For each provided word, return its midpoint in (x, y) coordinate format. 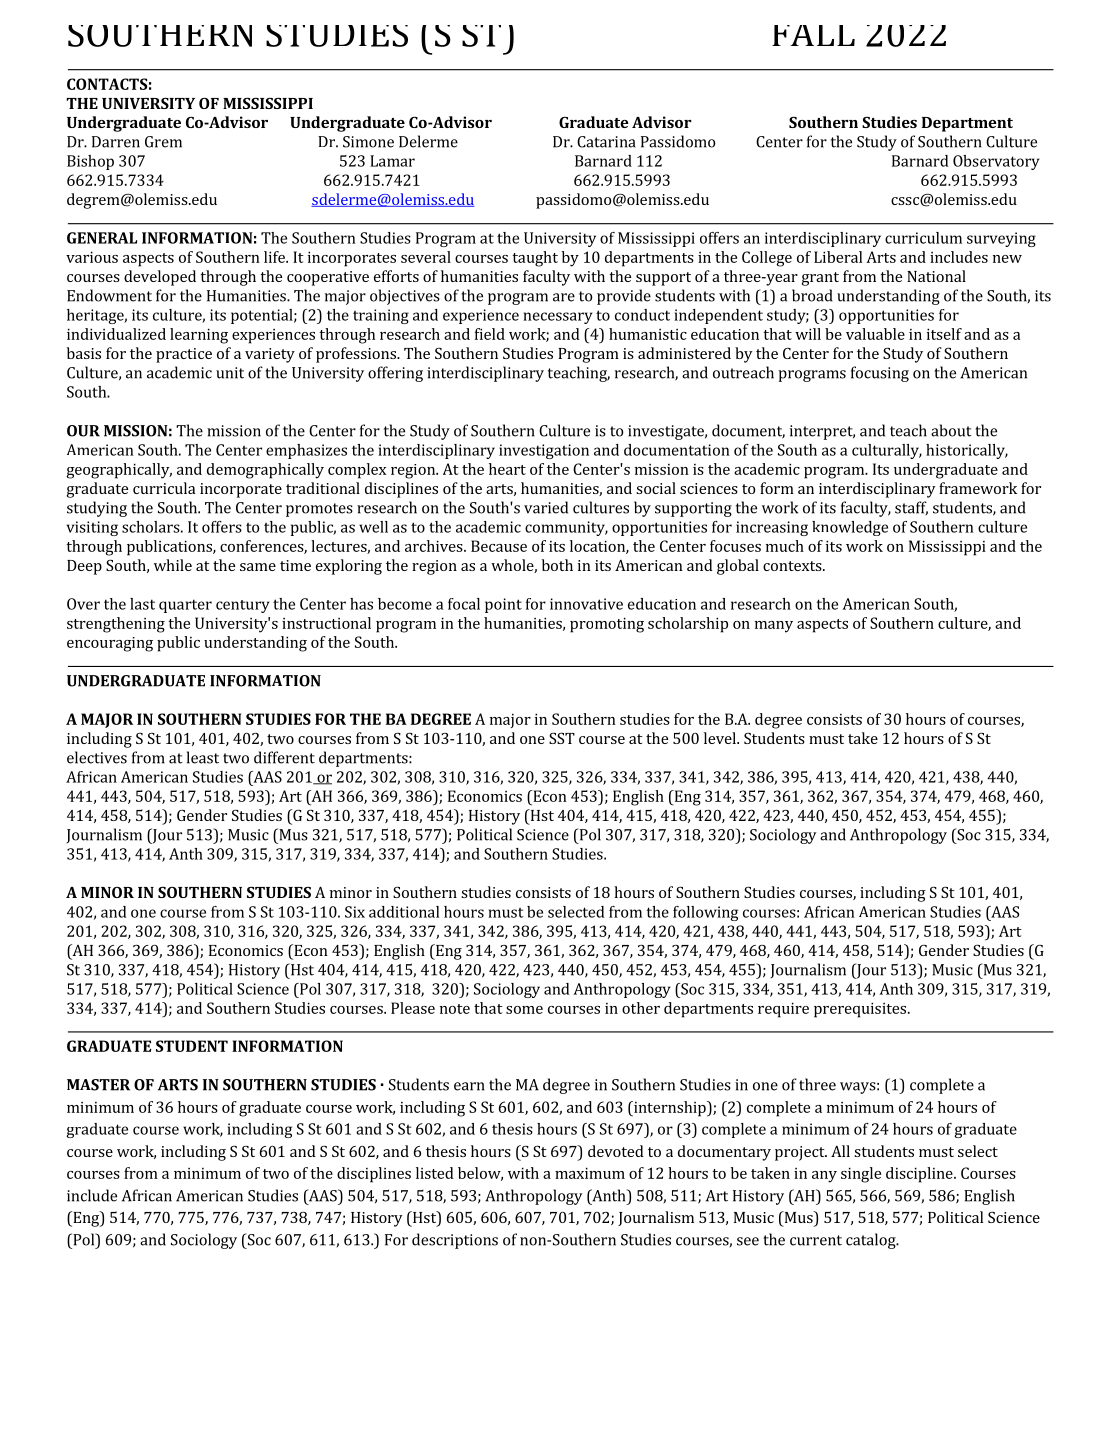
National (936, 276)
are (564, 297)
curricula (164, 488)
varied (546, 507)
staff (911, 508)
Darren (116, 142)
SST (562, 738)
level (721, 738)
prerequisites (861, 1010)
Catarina (606, 142)
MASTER (98, 1085)
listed (435, 1173)
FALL (813, 35)
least (203, 757)
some (524, 1010)
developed (160, 278)
